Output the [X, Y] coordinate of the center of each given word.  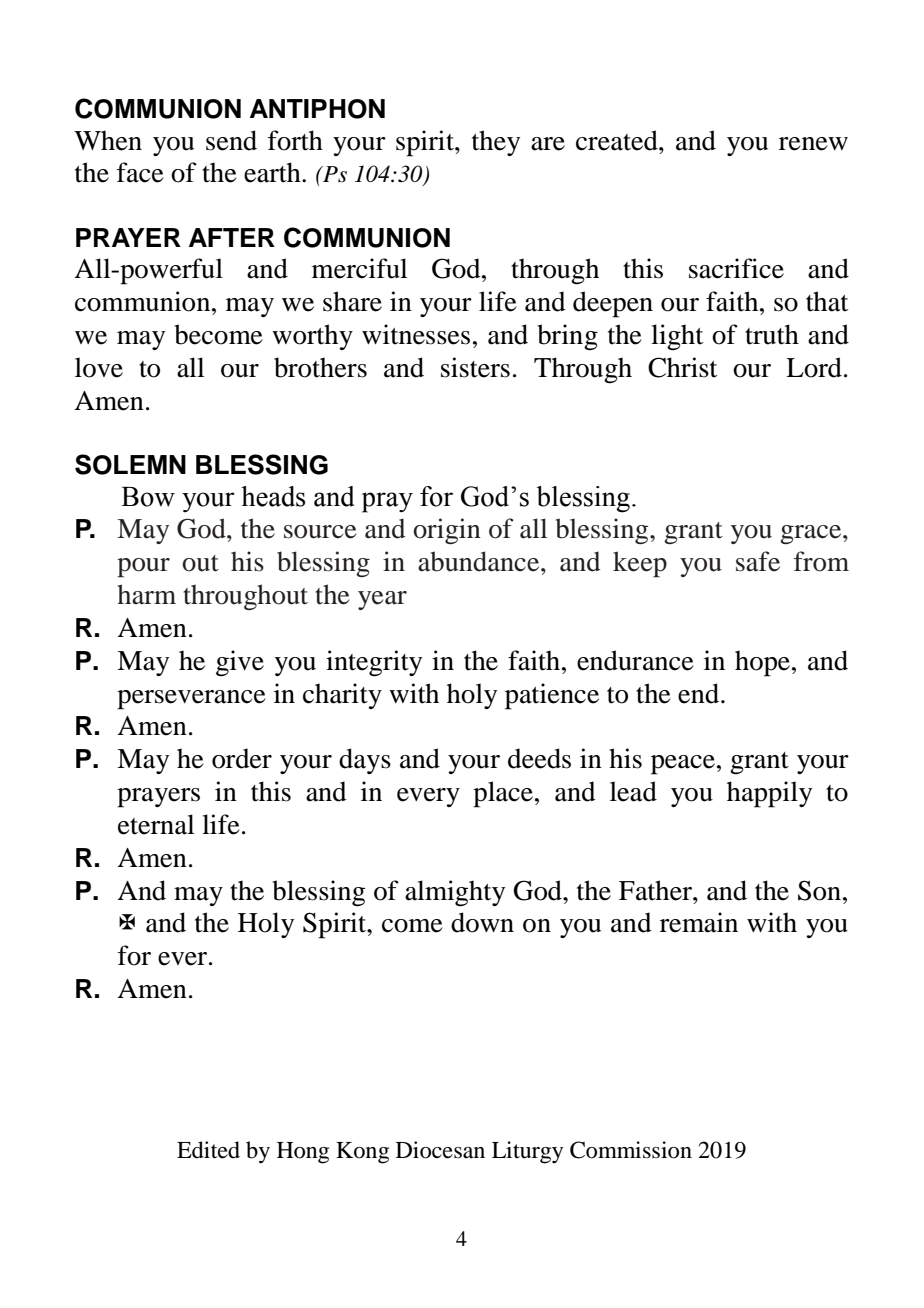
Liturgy [527, 1152]
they [496, 143]
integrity [374, 663]
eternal [156, 824]
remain [699, 922]
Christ [682, 367]
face [140, 172]
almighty [455, 893]
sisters [475, 367]
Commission [631, 1150]
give [240, 663]
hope [762, 663]
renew [813, 144]
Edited [208, 1150]
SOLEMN [130, 464]
